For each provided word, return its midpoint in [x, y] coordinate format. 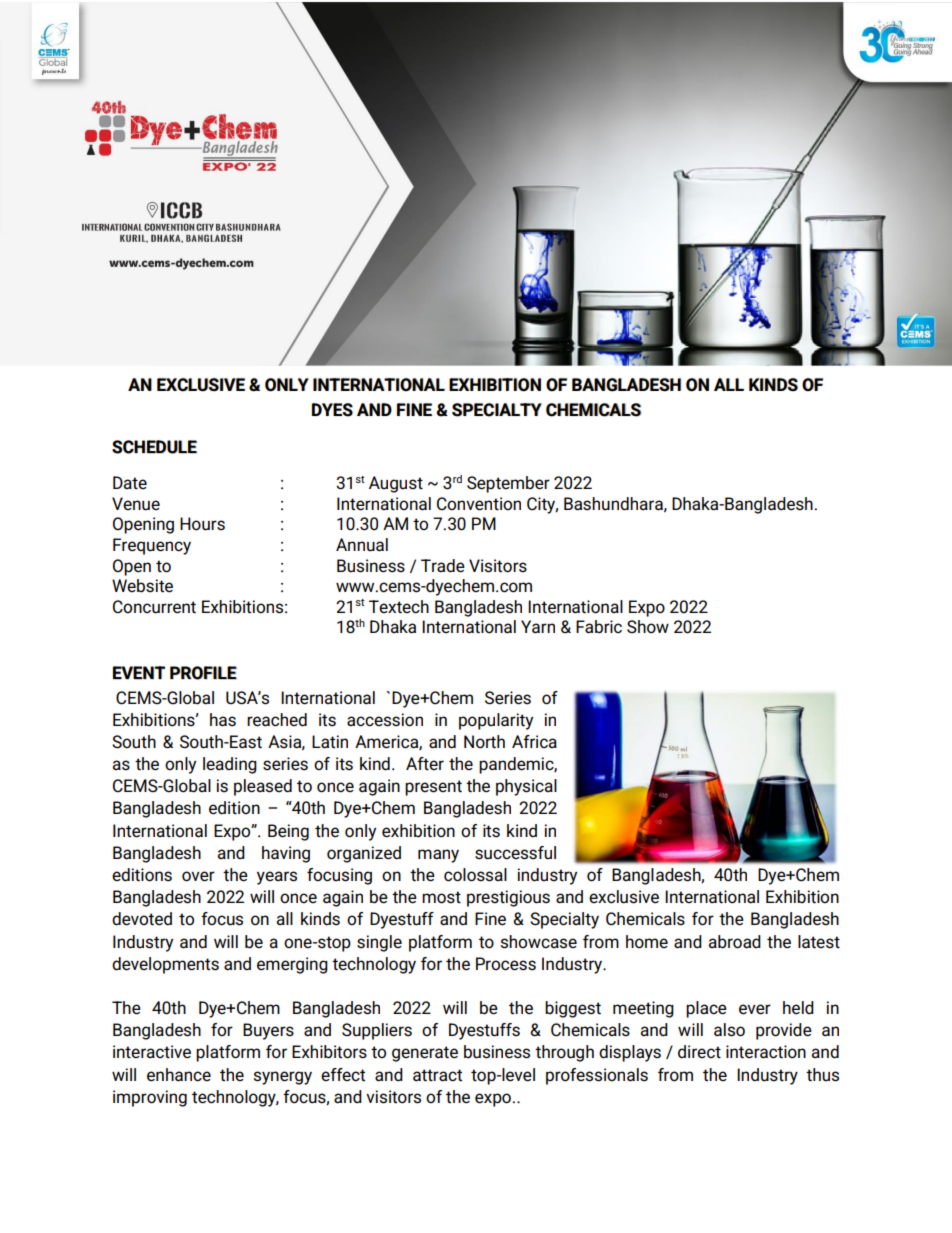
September [508, 484]
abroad [735, 942]
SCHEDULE [154, 447]
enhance [179, 1075]
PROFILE [203, 673]
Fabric [599, 627]
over [198, 876]
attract [437, 1075]
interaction [766, 1052]
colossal [475, 875]
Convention [479, 504]
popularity [496, 721]
